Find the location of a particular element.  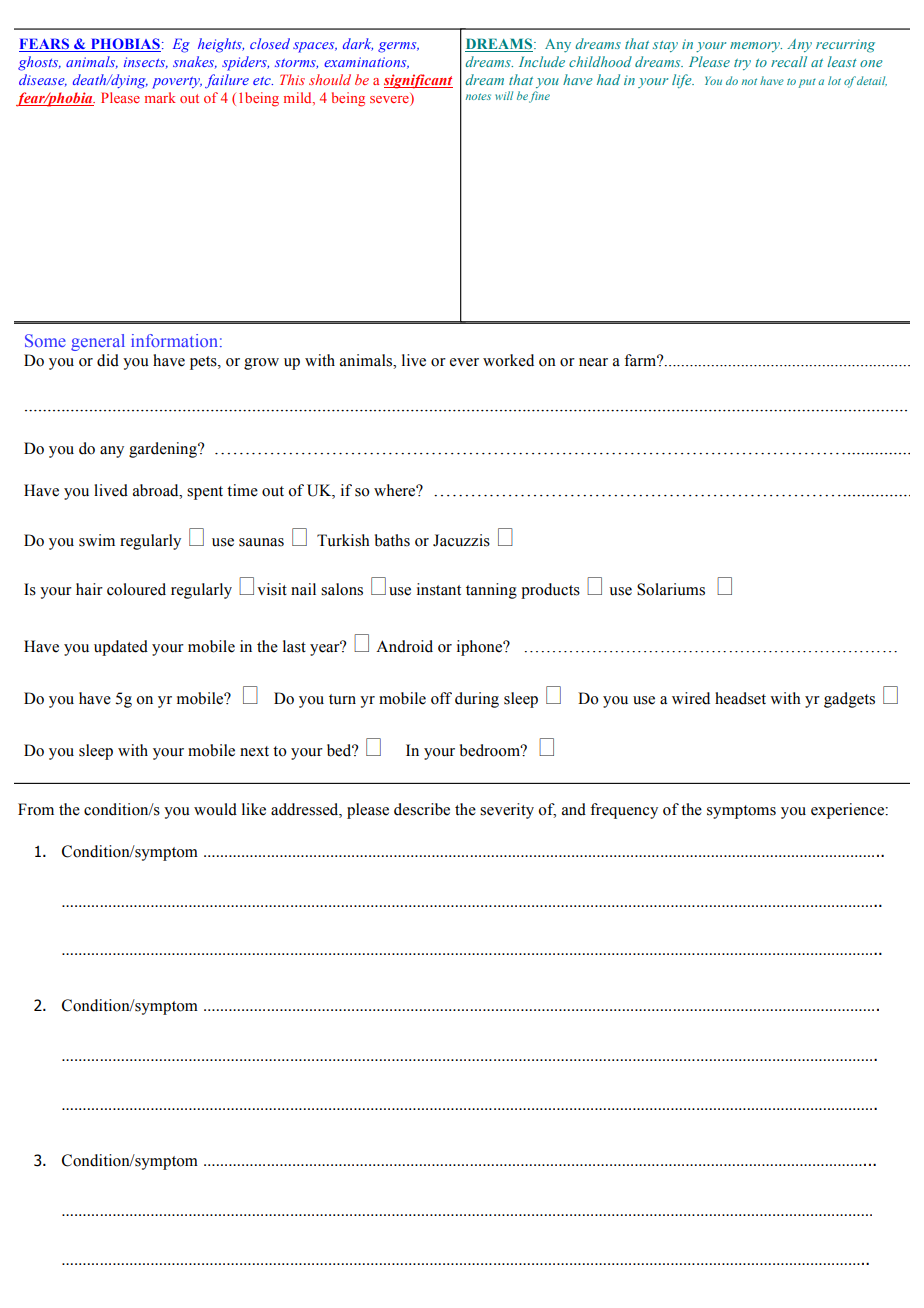

recall is located at coordinates (789, 61).
